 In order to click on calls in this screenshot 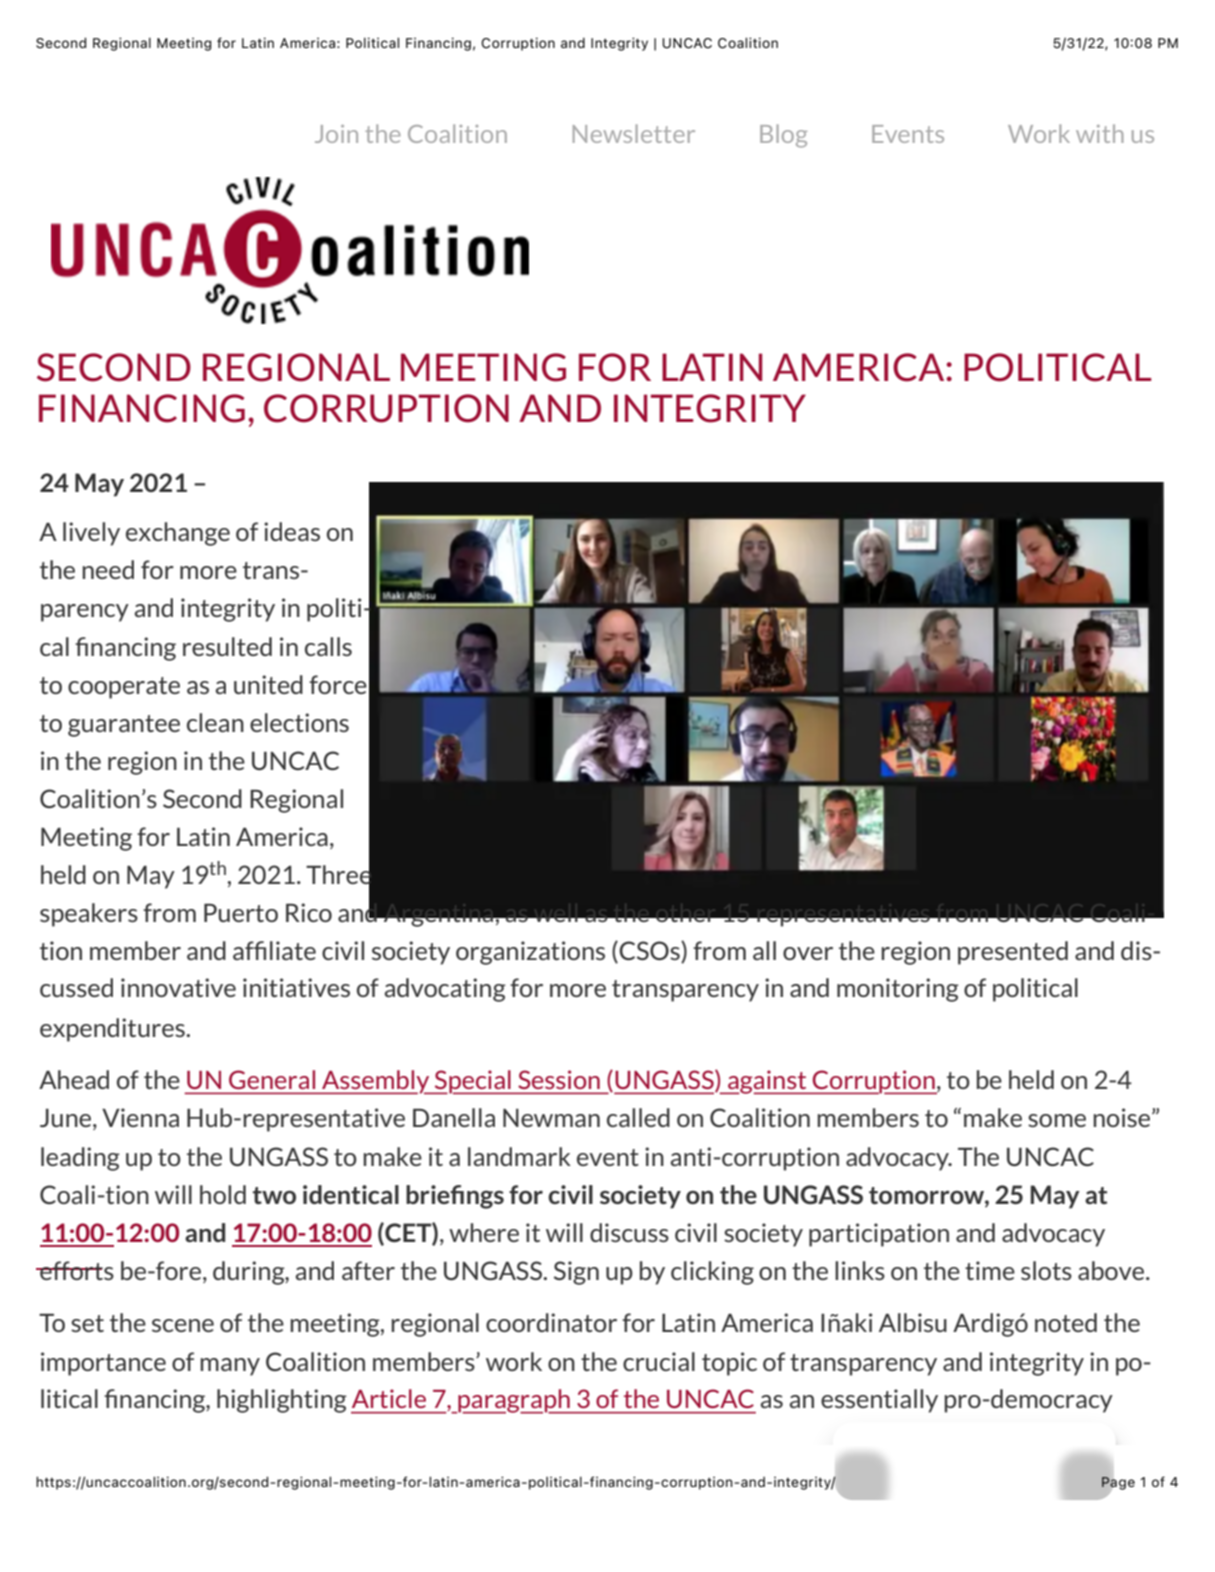, I will do `click(328, 646)`.
